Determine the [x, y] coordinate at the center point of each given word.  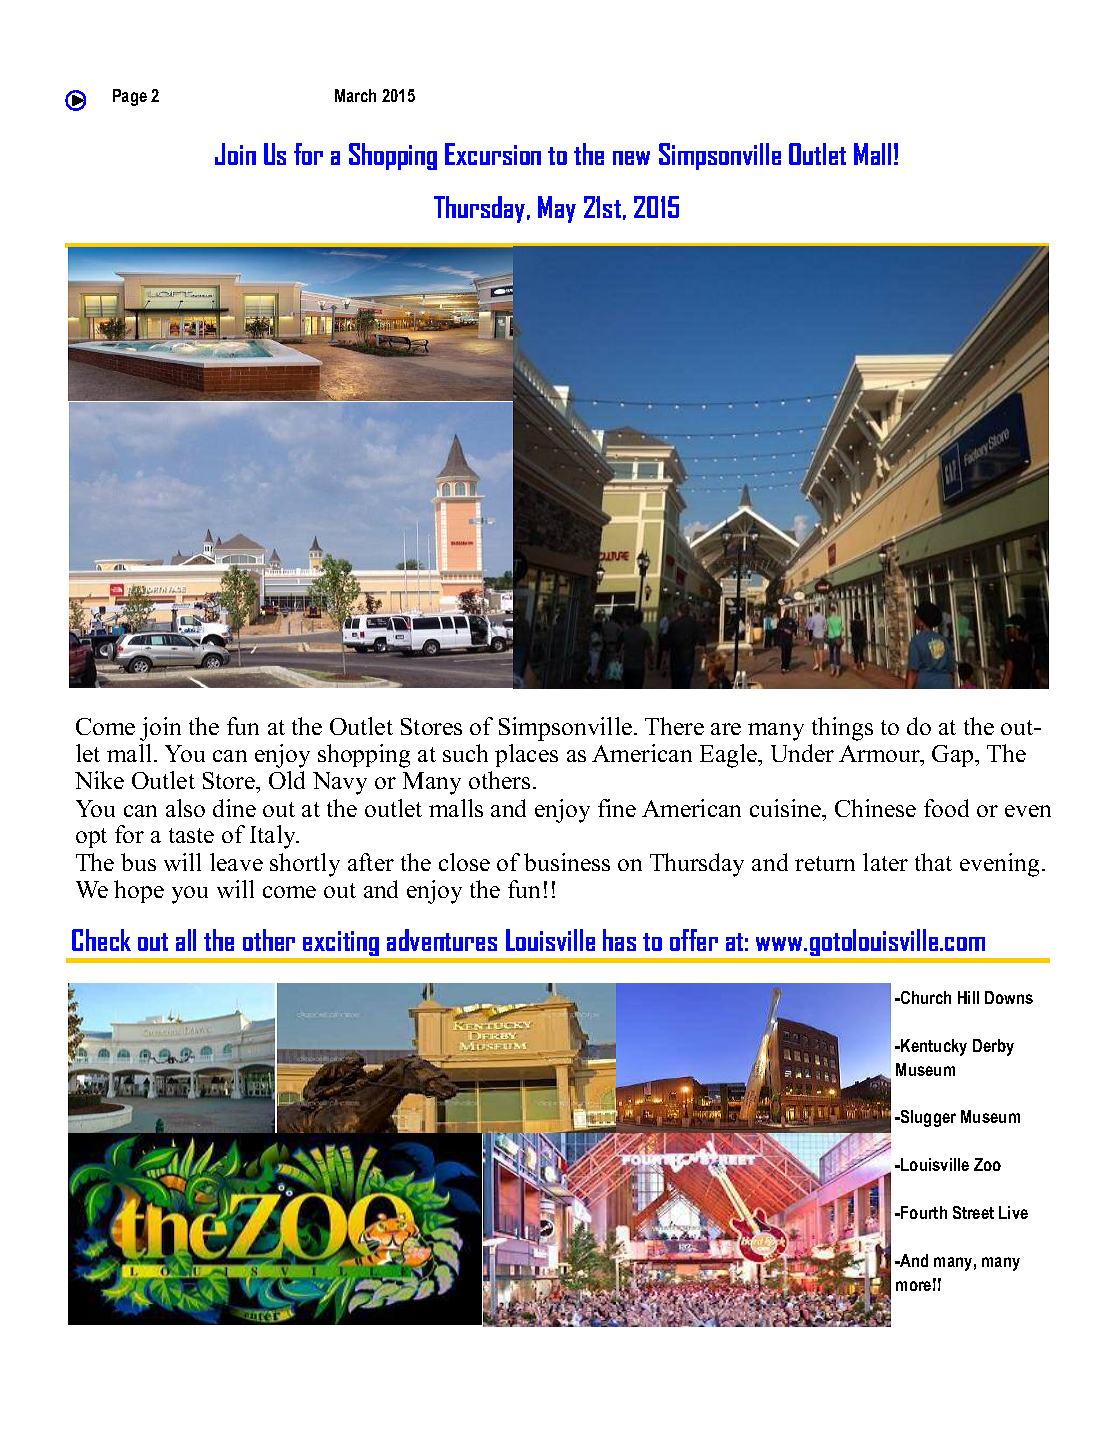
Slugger [927, 1118]
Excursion [493, 154]
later [885, 862]
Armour [881, 755]
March [355, 95]
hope [139, 891]
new [631, 158]
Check [101, 940]
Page [130, 97]
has [619, 940]
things [842, 729]
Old [287, 780]
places [526, 755]
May [557, 209]
